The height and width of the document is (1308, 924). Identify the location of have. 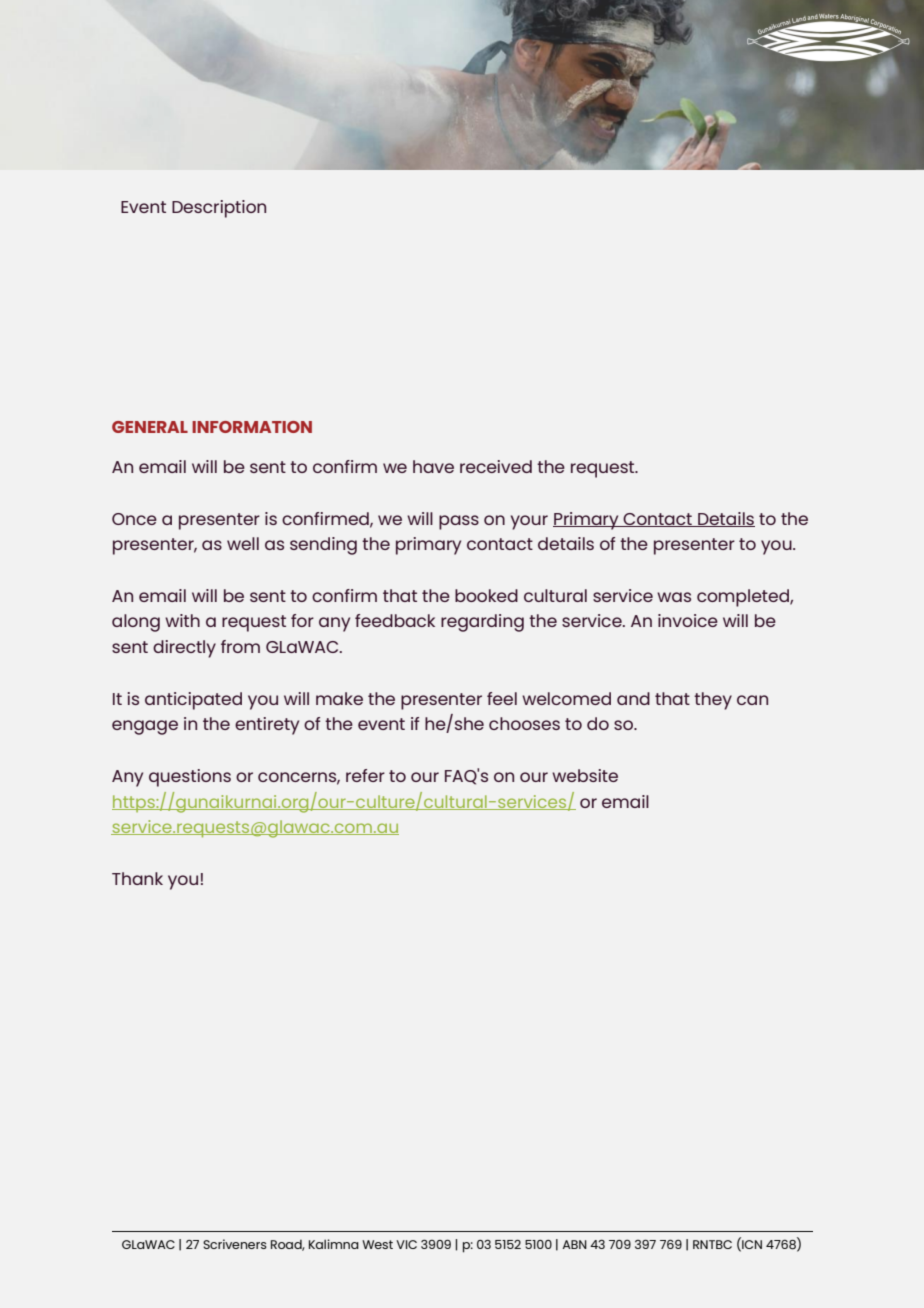
(433, 466).
